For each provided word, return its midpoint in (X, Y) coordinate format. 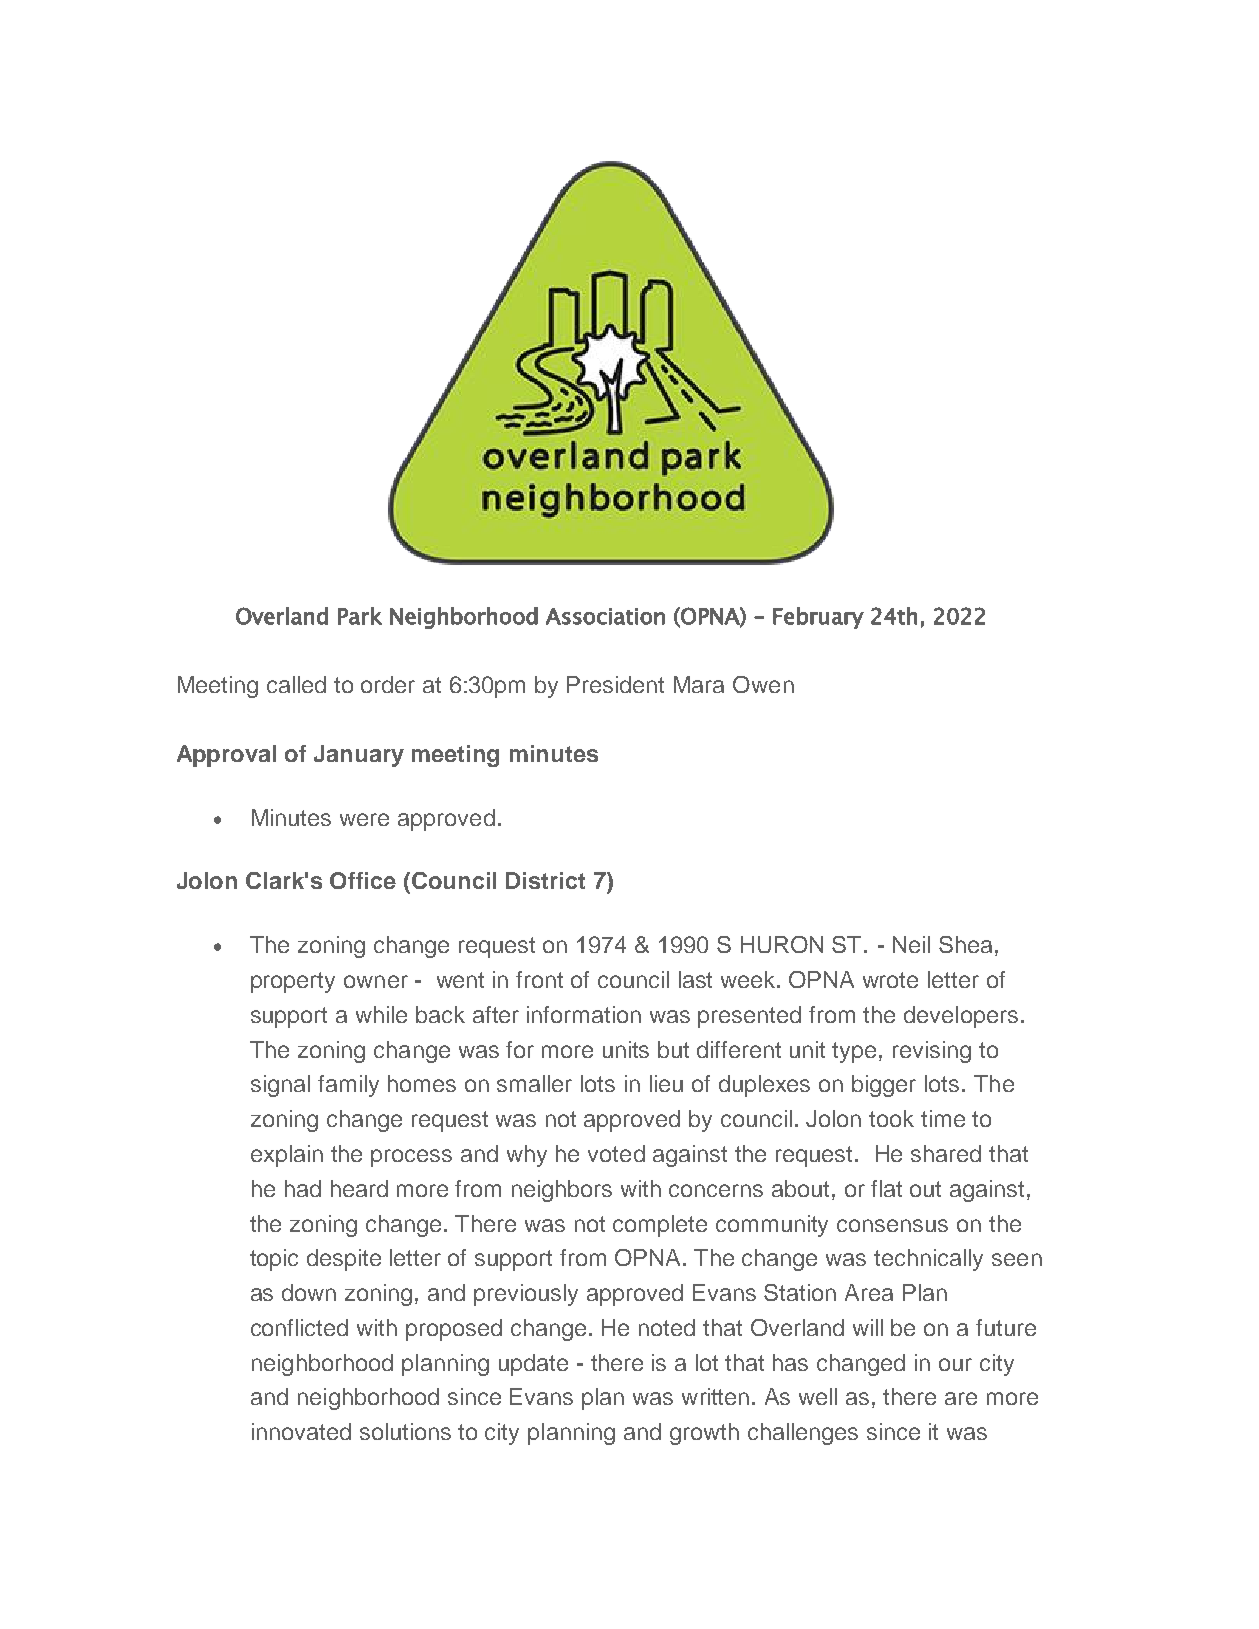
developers (961, 1017)
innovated (301, 1431)
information (584, 1014)
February (818, 618)
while (381, 1014)
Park (360, 616)
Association (605, 616)
